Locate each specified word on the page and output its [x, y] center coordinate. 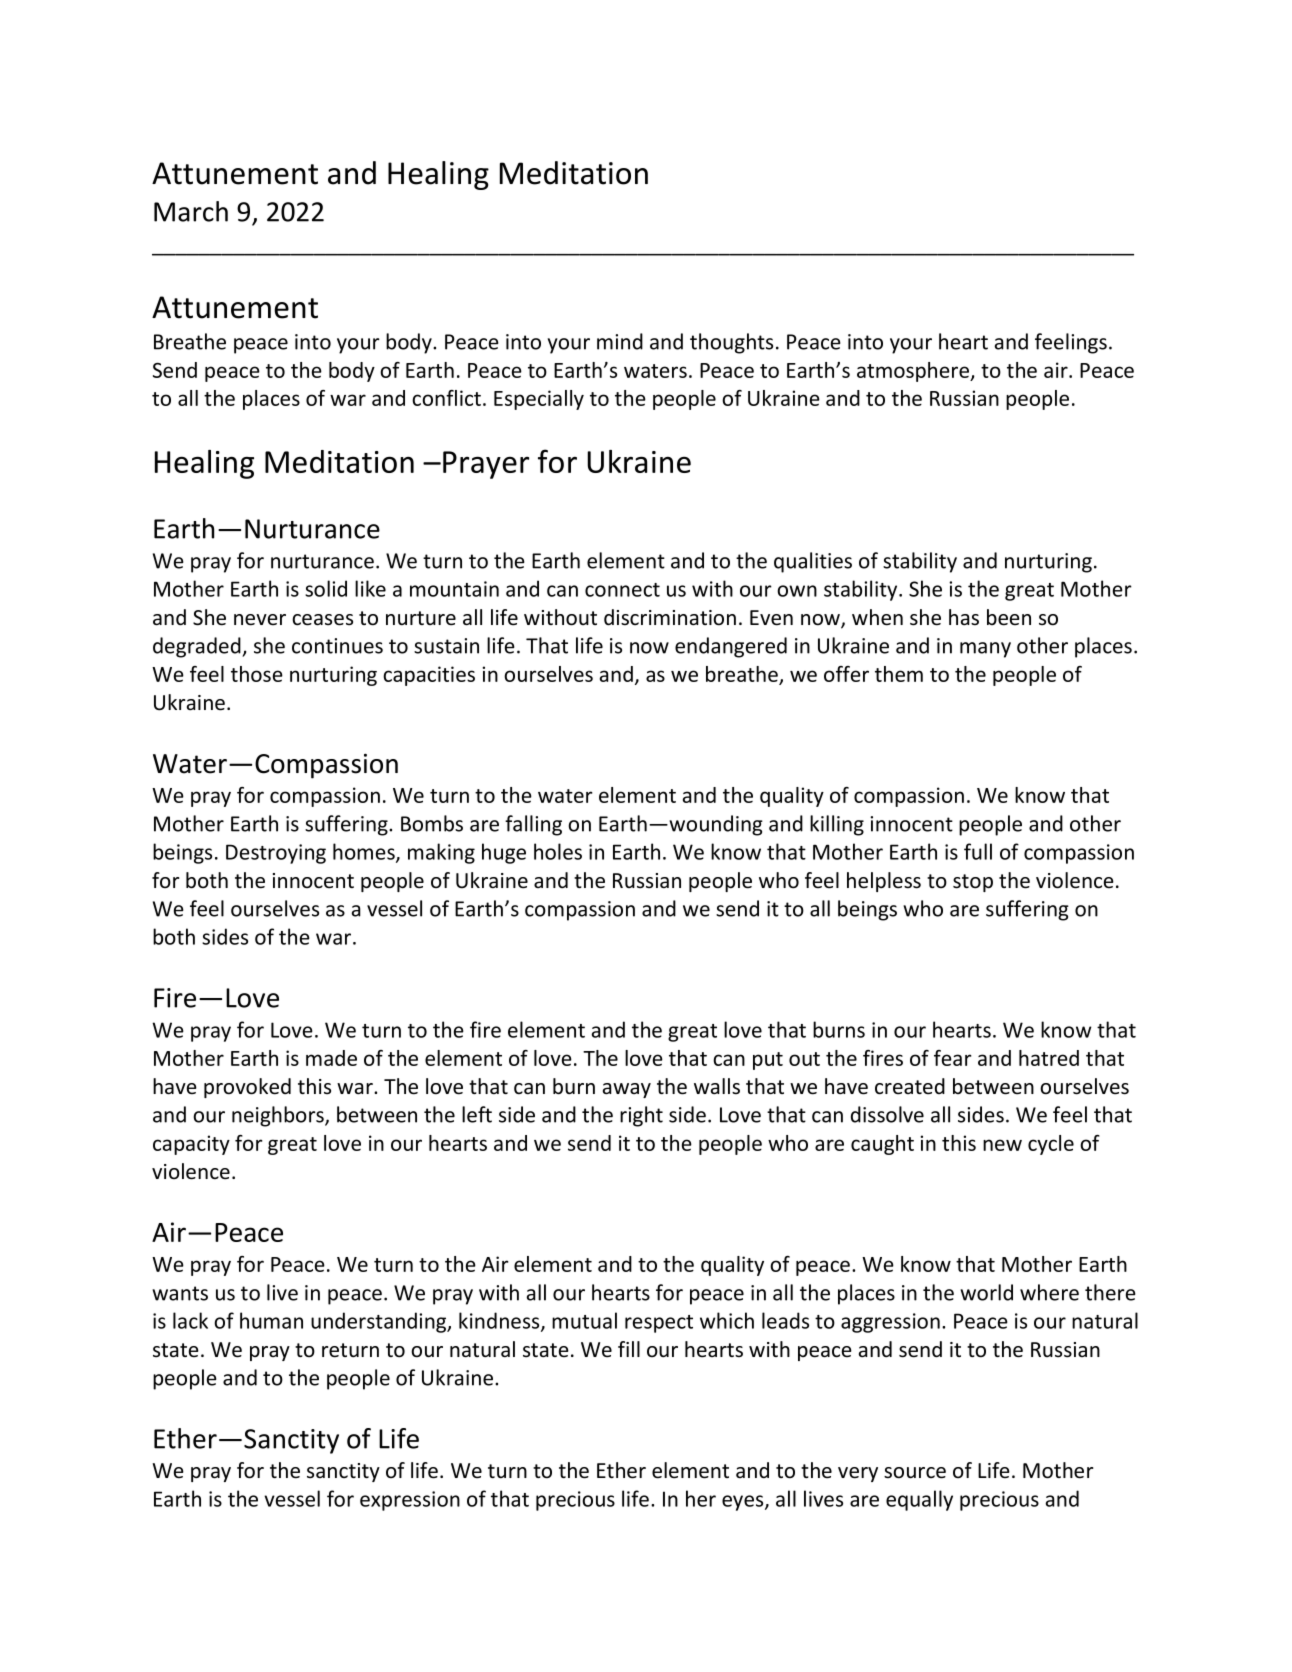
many [985, 650]
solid [326, 588]
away [627, 1090]
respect [659, 1324]
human [271, 1320]
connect [622, 590]
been [1009, 617]
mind [620, 341]
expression [410, 1501]
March [191, 211]
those [257, 674]
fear [953, 1058]
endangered [731, 647]
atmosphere [914, 372]
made [331, 1058]
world [986, 1292]
